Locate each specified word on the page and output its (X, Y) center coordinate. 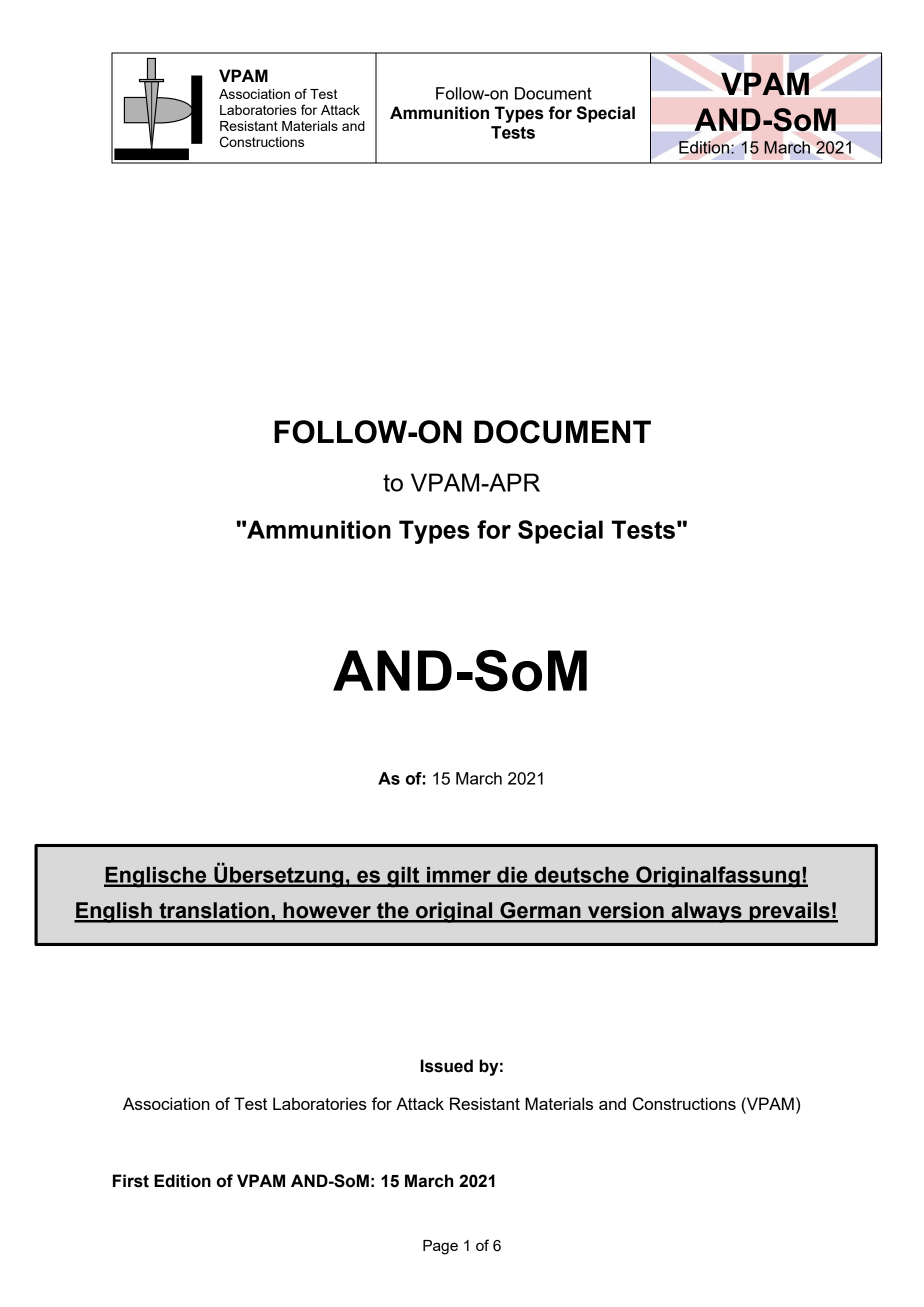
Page (440, 1247)
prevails (789, 912)
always (706, 912)
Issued (447, 1066)
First (131, 1181)
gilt (403, 877)
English (114, 912)
